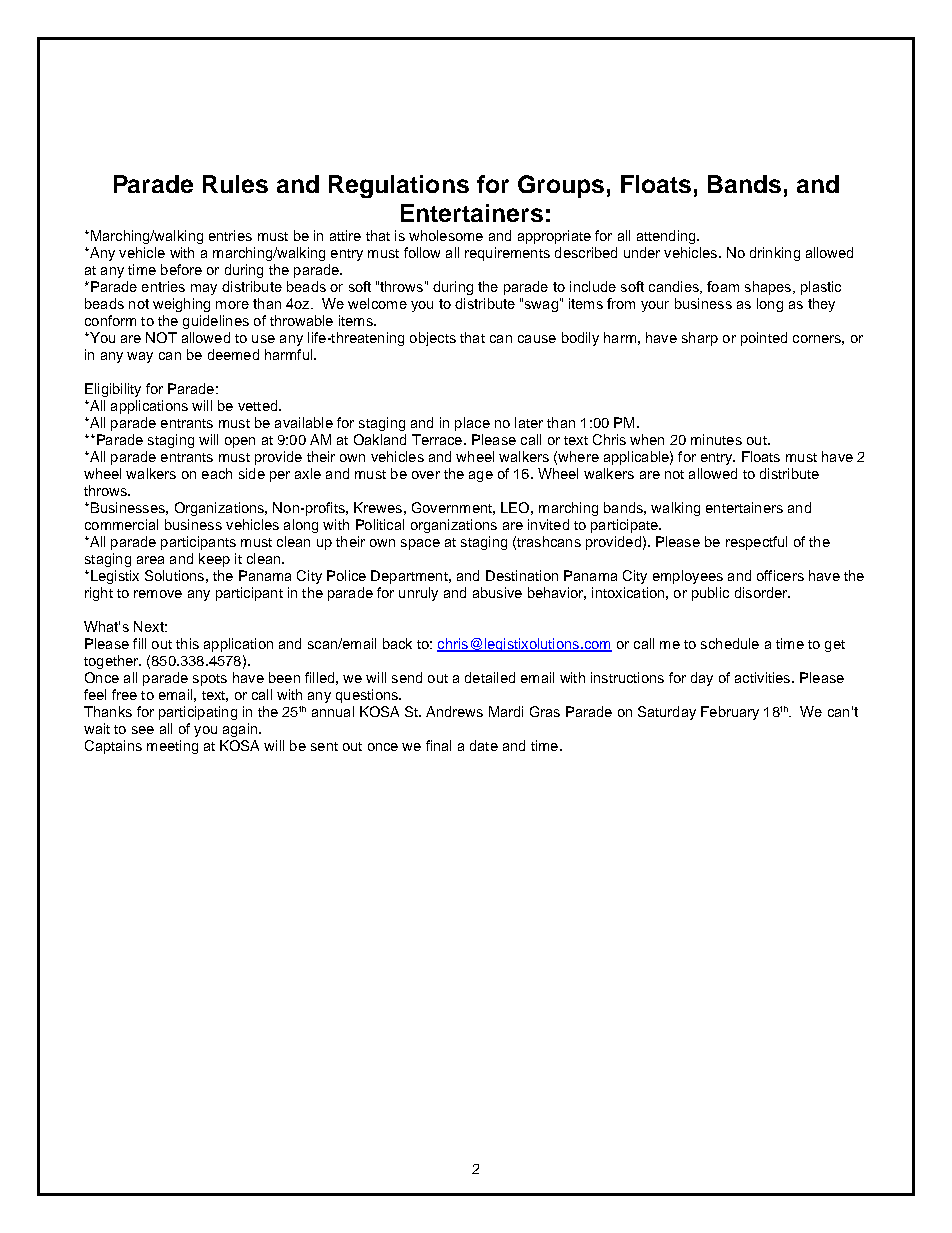 The height and width of the page is (1233, 952). I want to click on Rules, so click(235, 184).
